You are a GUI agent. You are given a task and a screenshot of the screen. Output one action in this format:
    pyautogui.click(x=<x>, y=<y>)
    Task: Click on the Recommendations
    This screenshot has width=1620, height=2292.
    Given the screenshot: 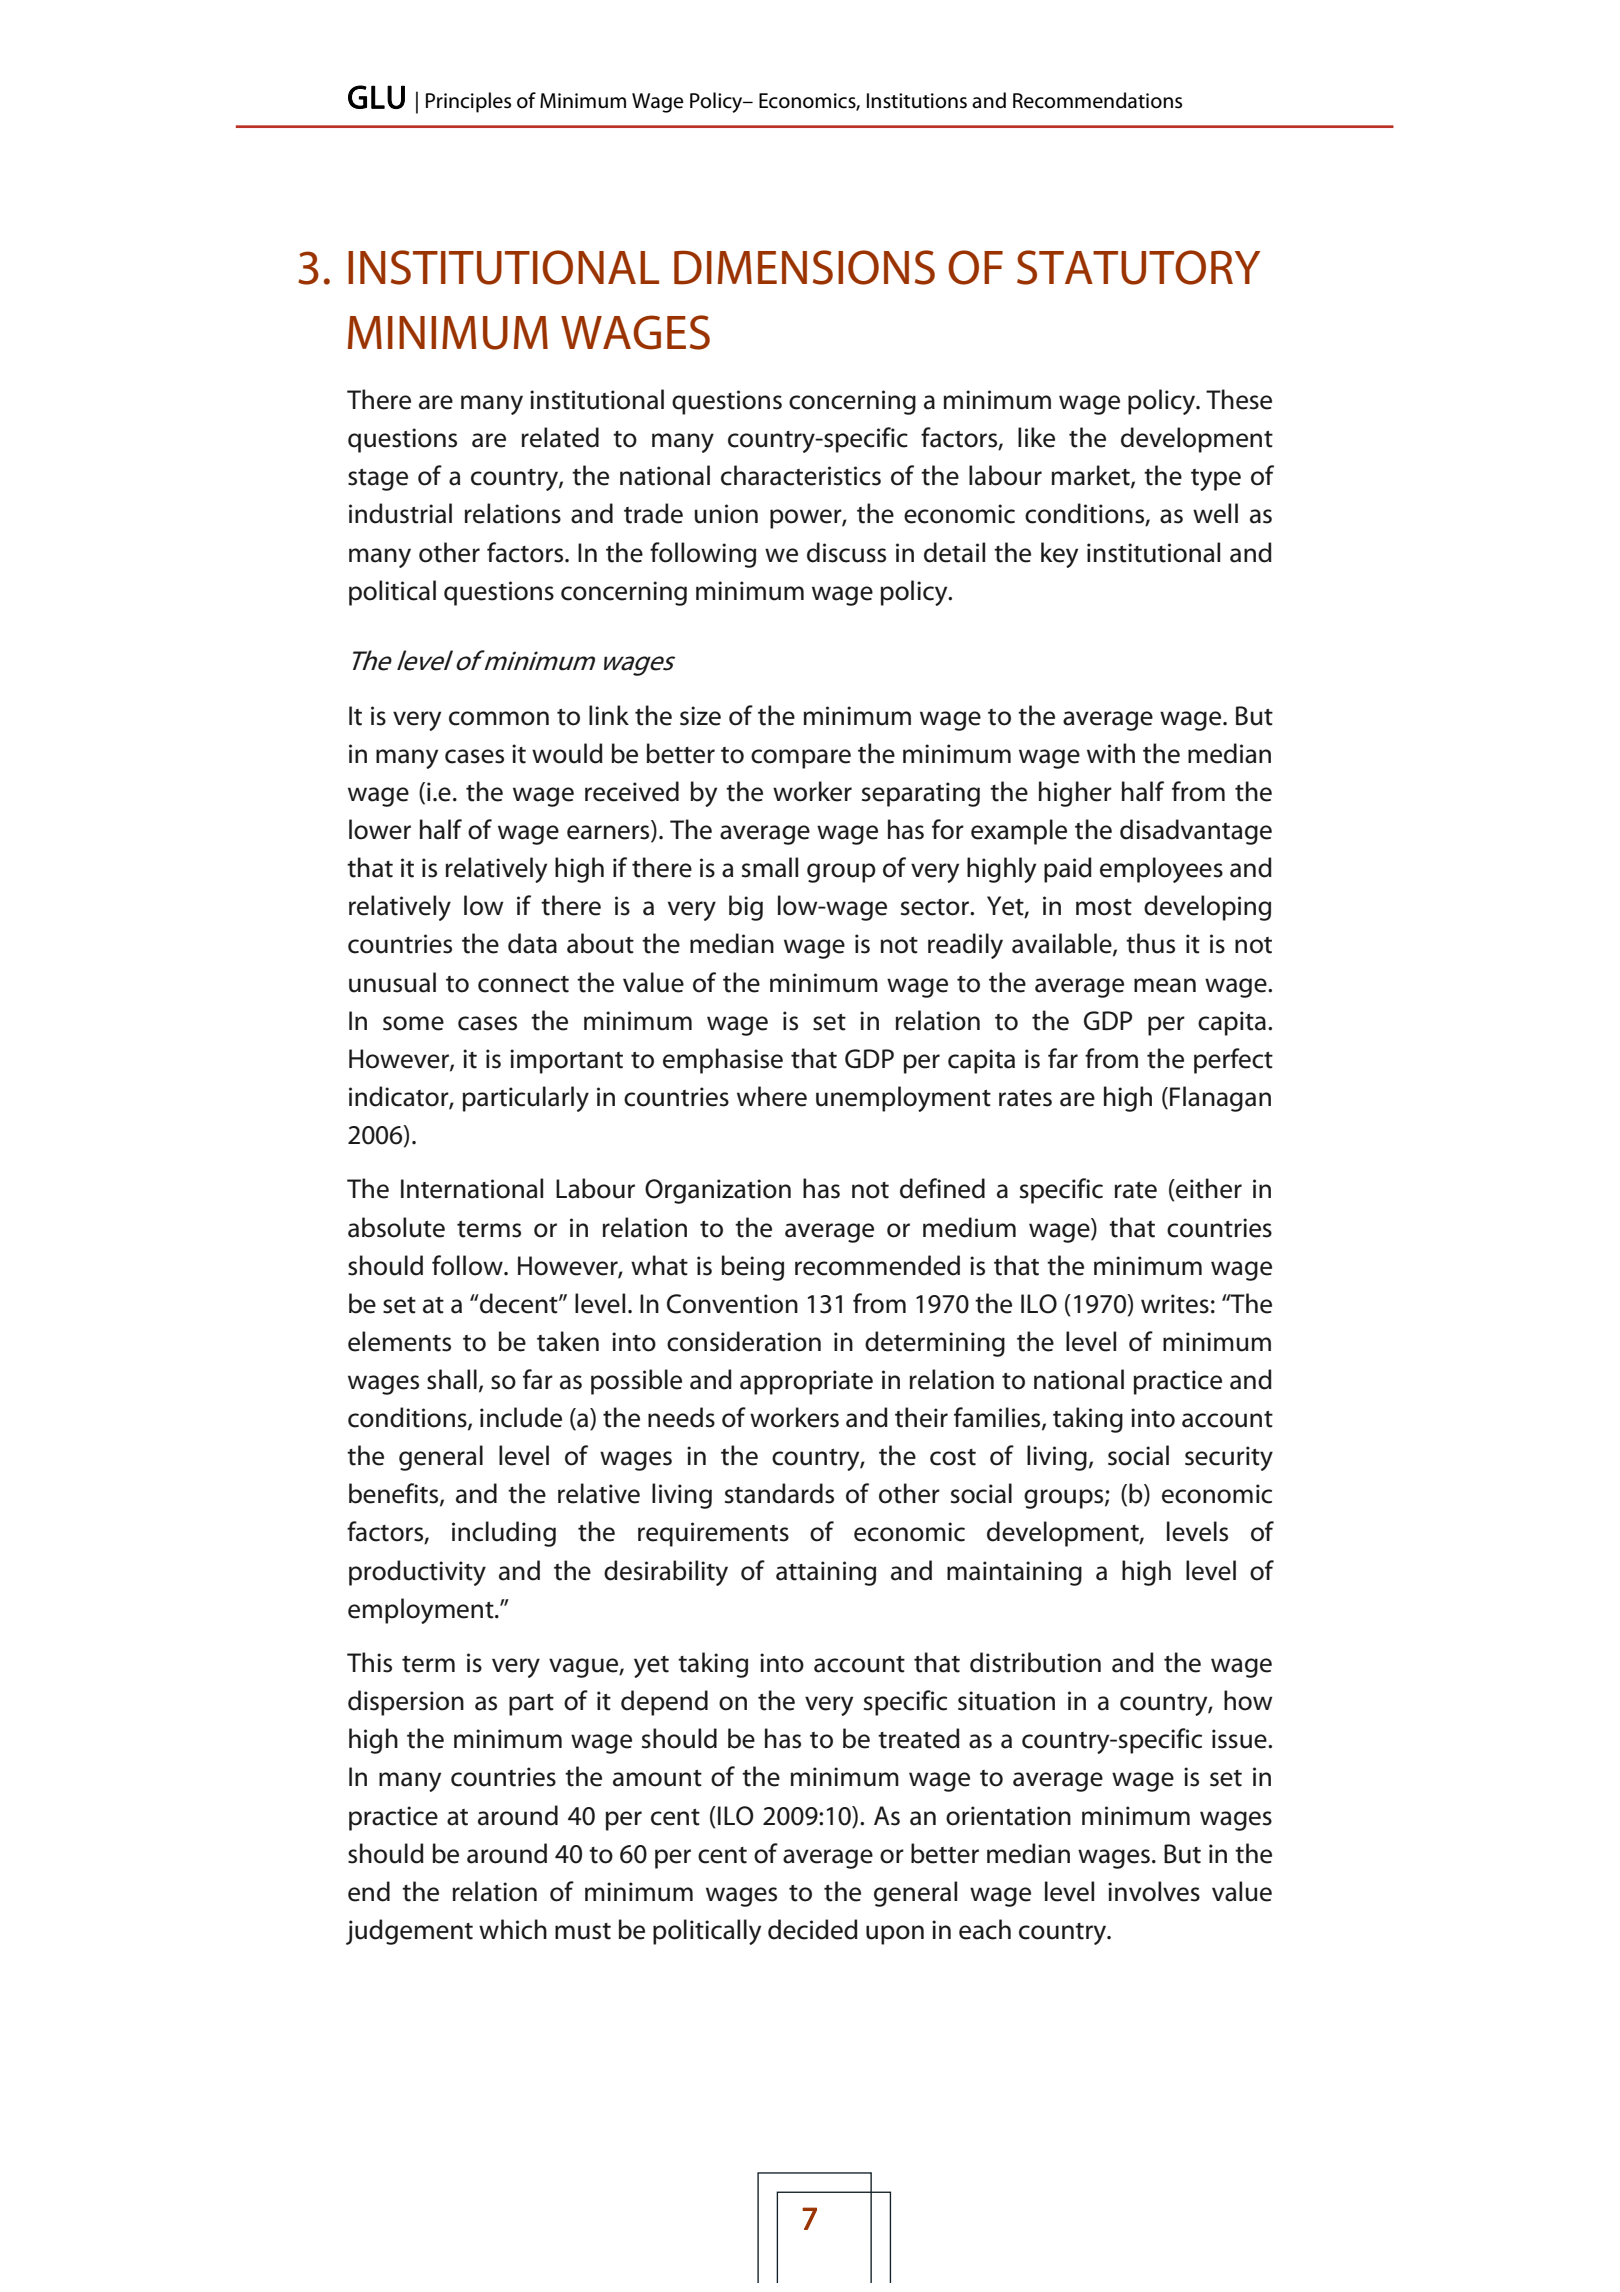 What is the action you would take?
    pyautogui.click(x=1097, y=100)
